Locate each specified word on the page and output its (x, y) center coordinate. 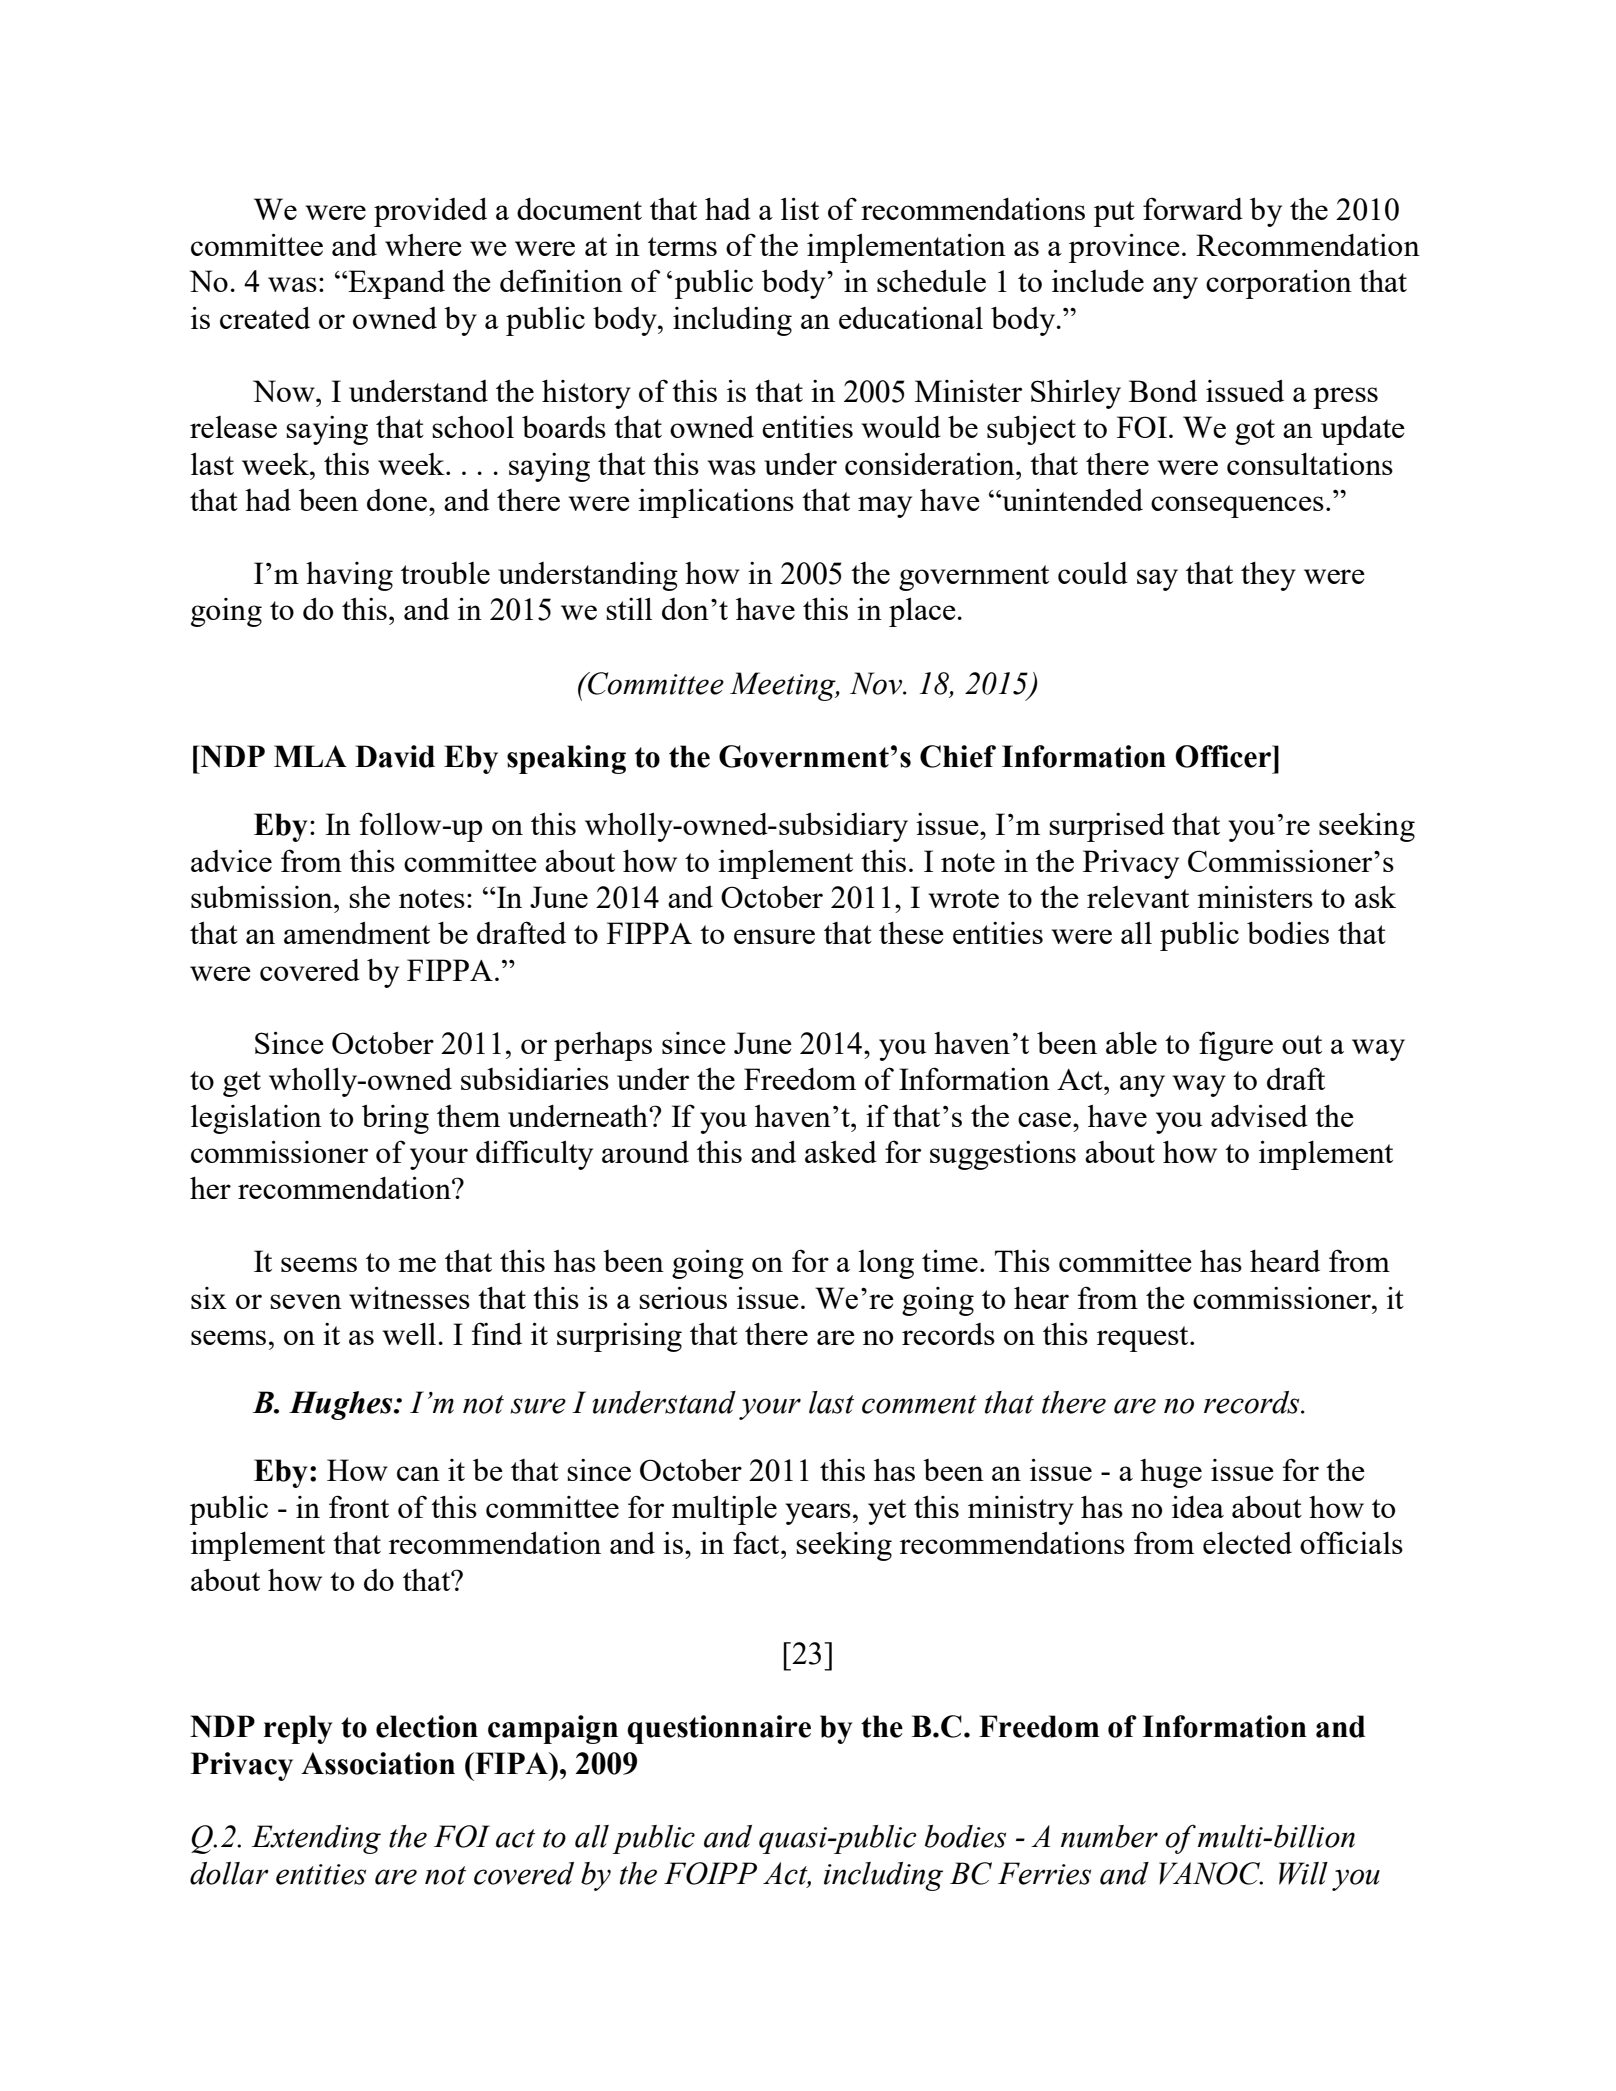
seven (306, 1301)
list (800, 209)
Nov (877, 683)
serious (683, 1298)
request (1144, 1339)
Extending (316, 1839)
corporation (1279, 284)
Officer (1224, 756)
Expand (395, 284)
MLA (310, 756)
